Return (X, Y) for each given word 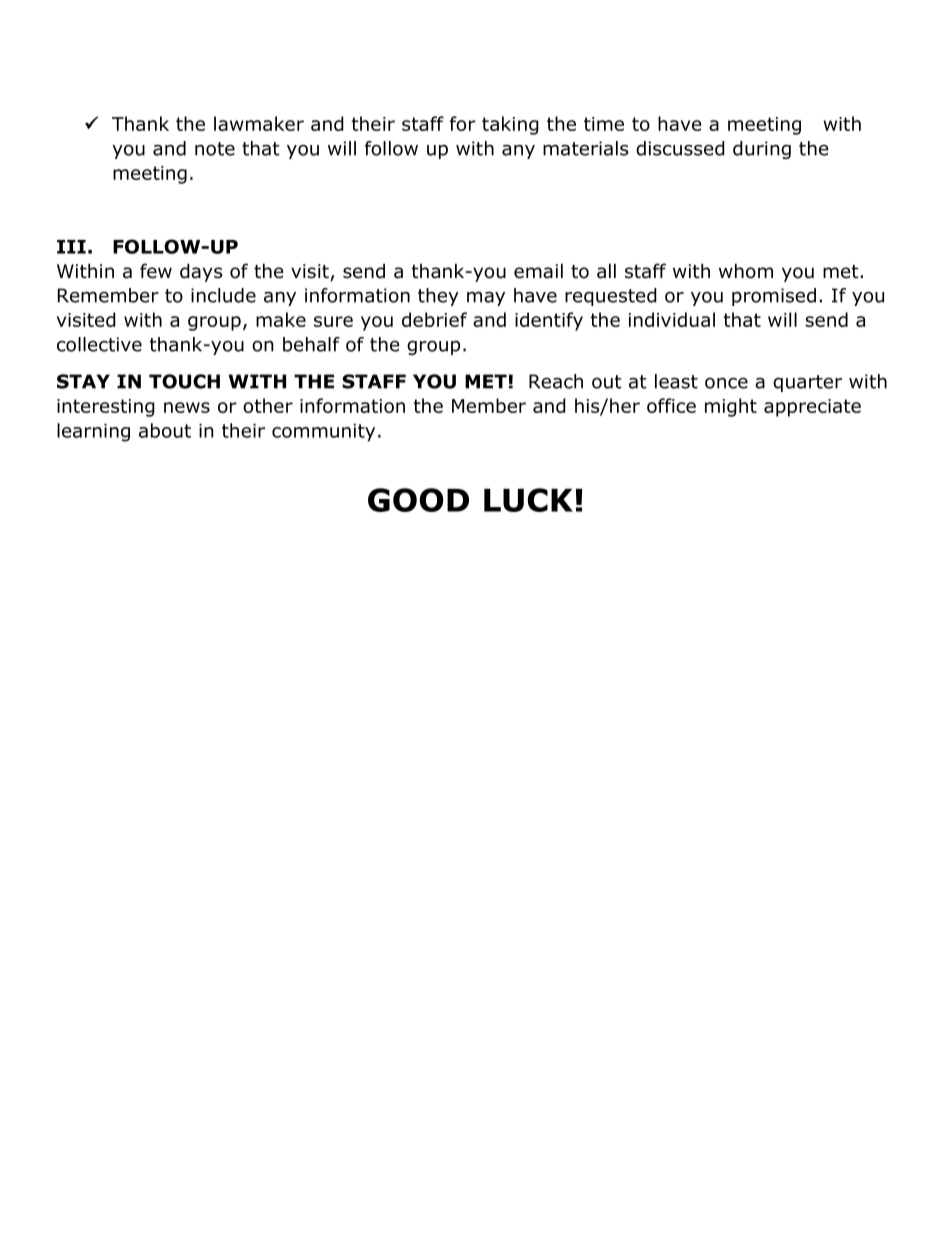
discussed (680, 148)
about (165, 430)
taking (510, 125)
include (223, 295)
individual (672, 319)
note (215, 149)
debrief (434, 319)
